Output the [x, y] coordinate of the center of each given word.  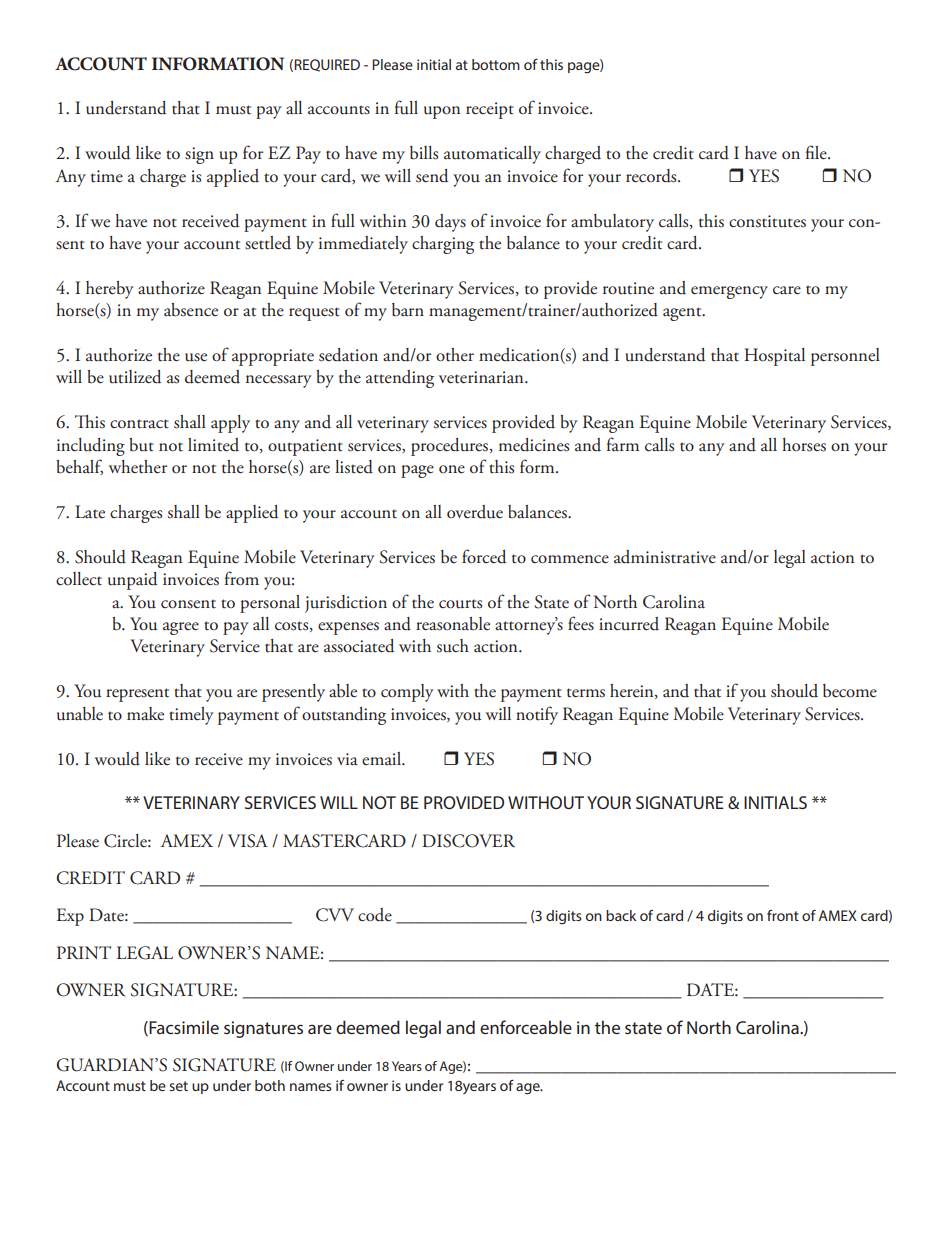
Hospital [774, 357]
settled [268, 243]
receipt [490, 110]
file [817, 152]
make [145, 714]
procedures [451, 447]
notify [537, 715]
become [850, 691]
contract [139, 424]
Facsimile [183, 1028]
